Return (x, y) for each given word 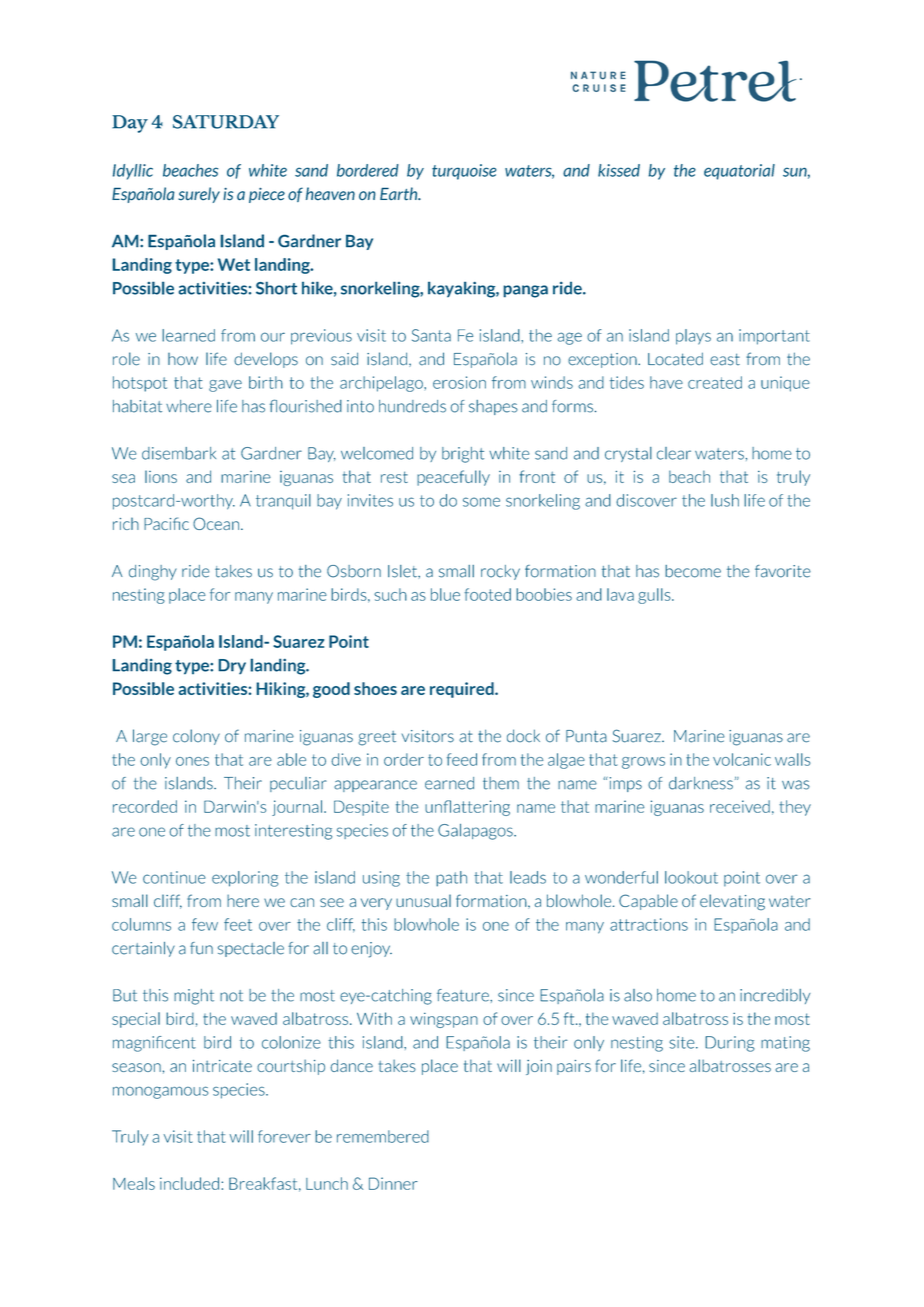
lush (725, 500)
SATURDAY (226, 122)
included (189, 1183)
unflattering (467, 808)
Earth (400, 194)
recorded (145, 806)
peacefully (453, 478)
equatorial (739, 172)
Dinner (393, 1183)
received (740, 806)
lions (161, 476)
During (730, 1044)
